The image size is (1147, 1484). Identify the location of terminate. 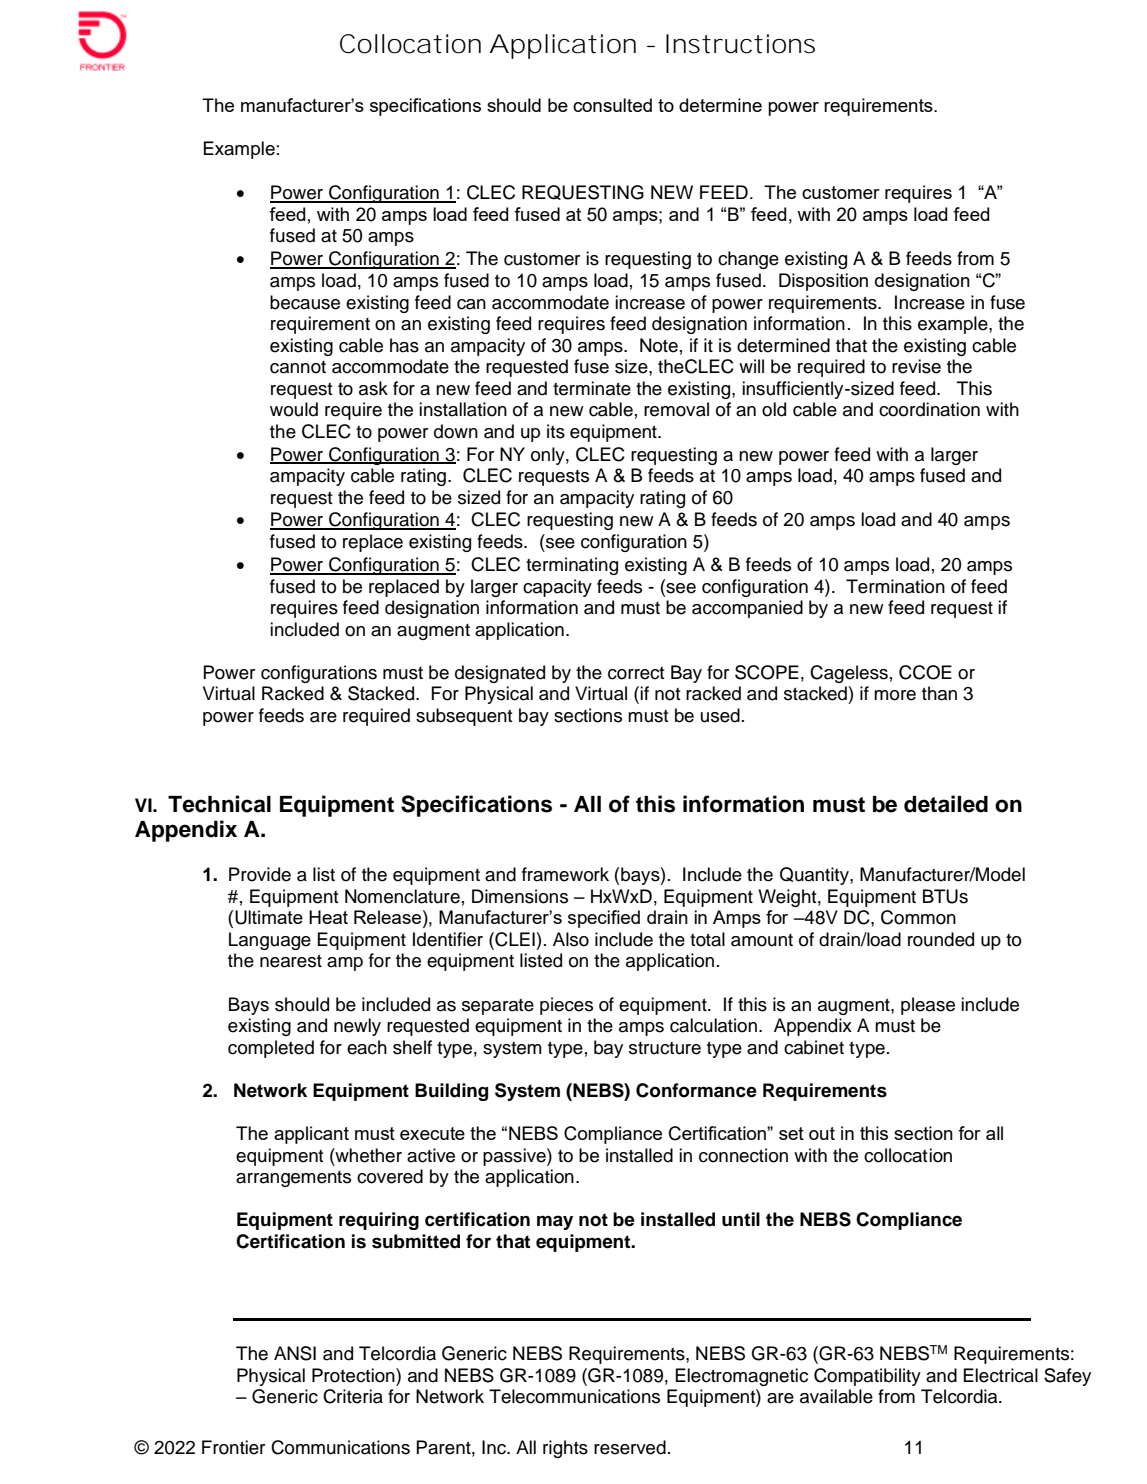
(592, 388).
